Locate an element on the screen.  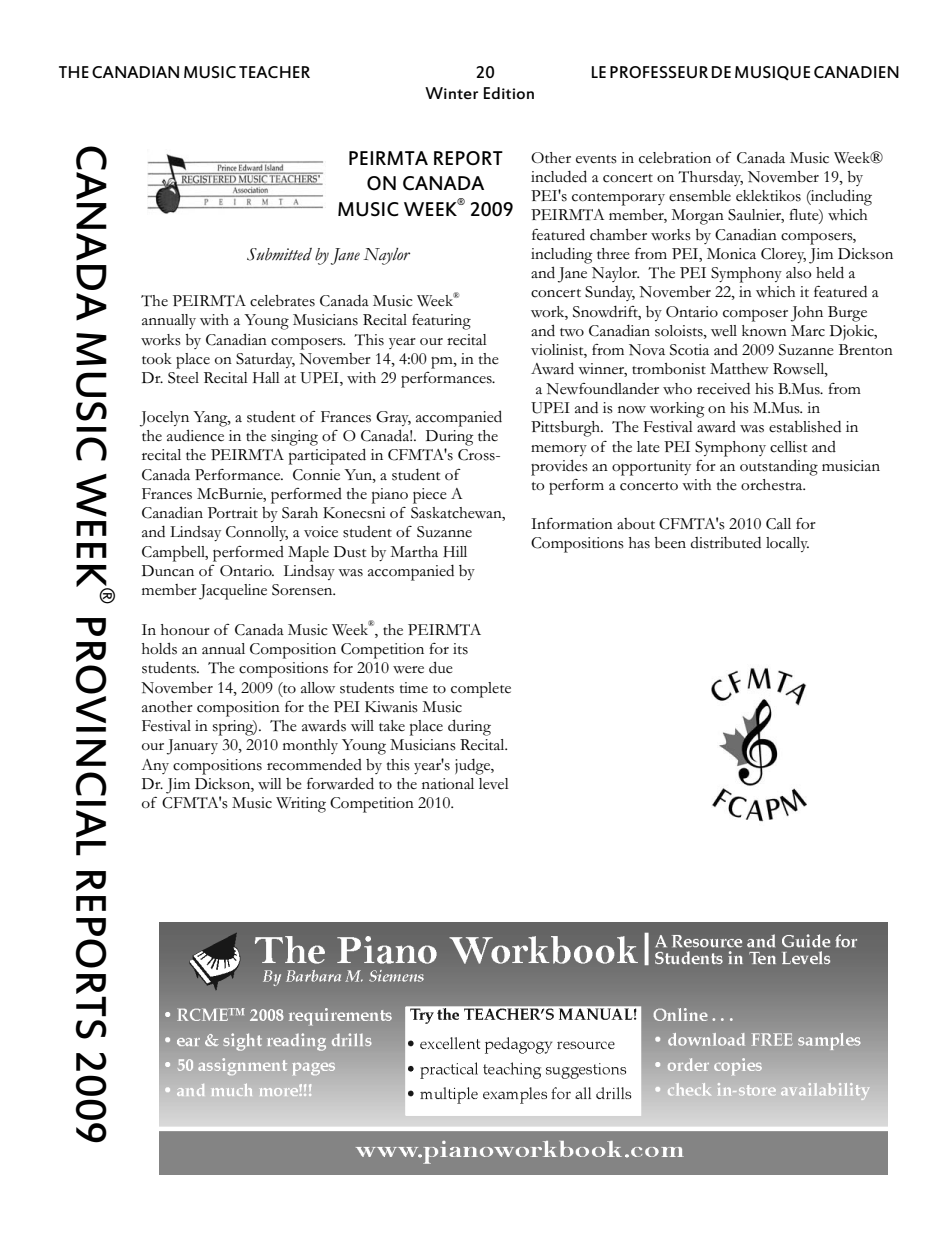
TEACHER is located at coordinates (274, 72).
